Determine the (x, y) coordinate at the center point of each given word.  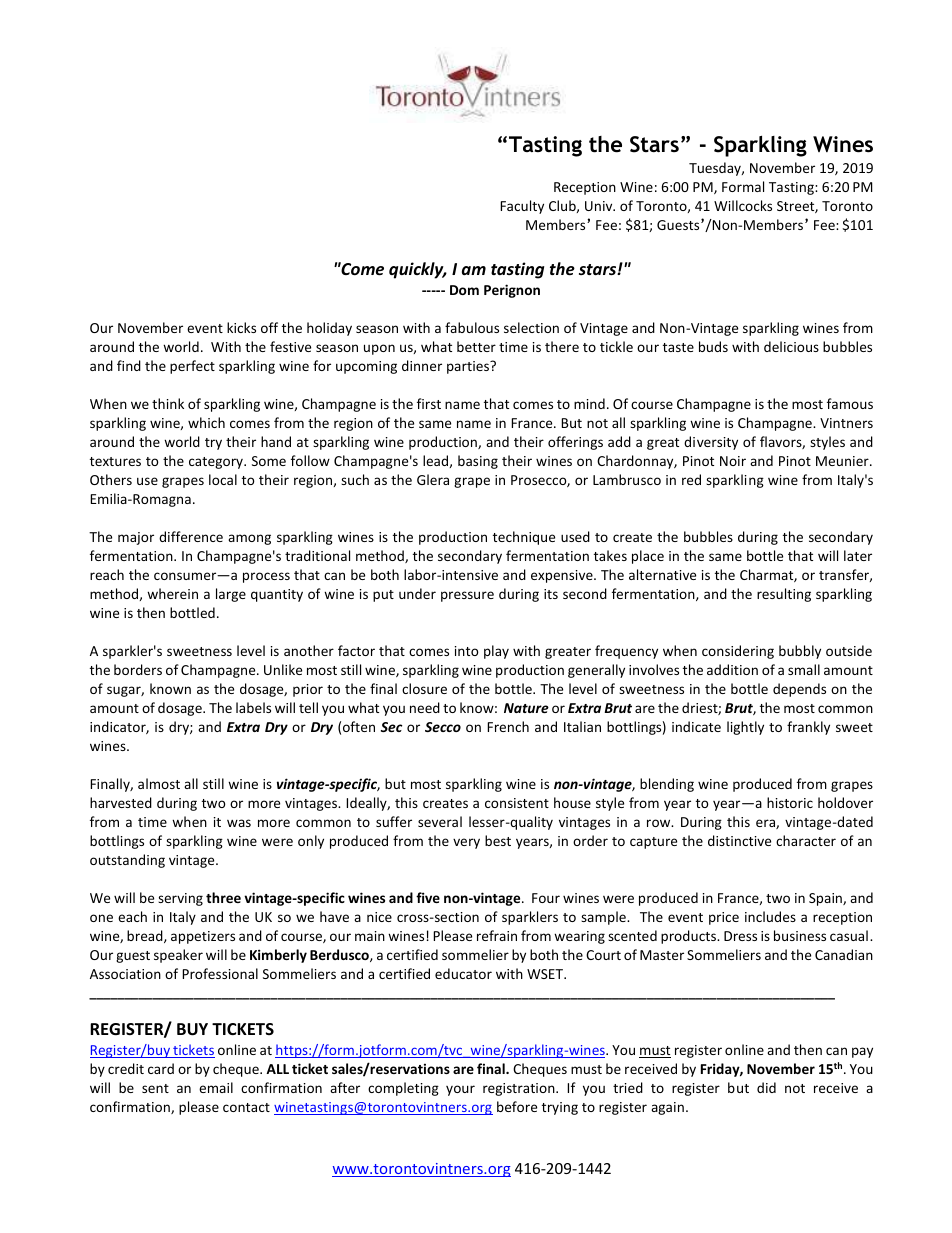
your (460, 1090)
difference (191, 536)
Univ (600, 206)
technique (524, 538)
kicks (241, 327)
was (239, 823)
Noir (733, 461)
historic (790, 802)
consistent (517, 803)
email (216, 1087)
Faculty (522, 207)
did (766, 1087)
